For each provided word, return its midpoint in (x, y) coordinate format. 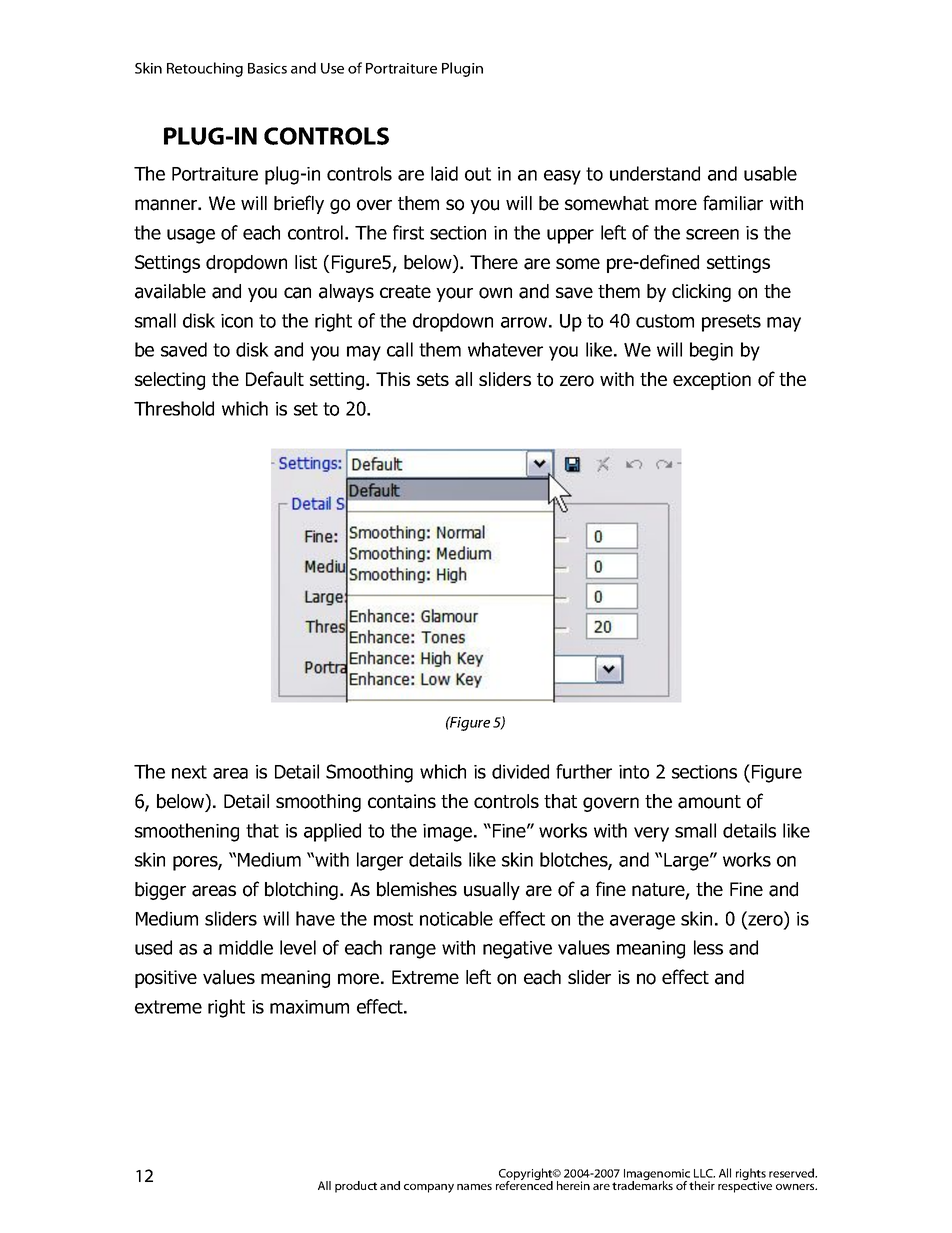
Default (275, 379)
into (634, 772)
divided (520, 771)
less (708, 947)
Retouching (205, 69)
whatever (505, 349)
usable (770, 173)
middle (246, 947)
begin (711, 351)
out (478, 174)
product (356, 1187)
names (474, 1187)
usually (492, 891)
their (702, 1185)
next (189, 772)
